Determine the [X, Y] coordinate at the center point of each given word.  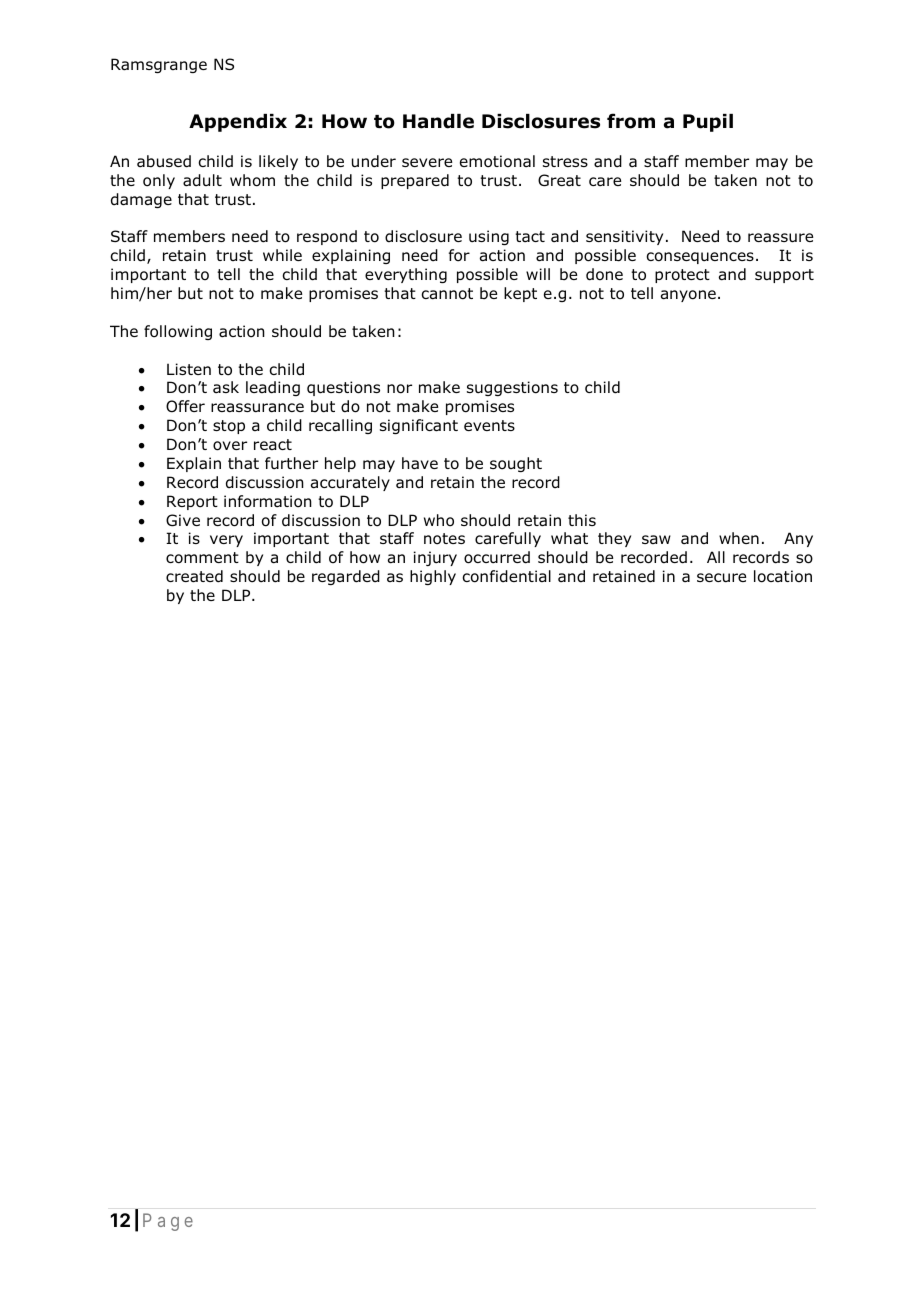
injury [435, 558]
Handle [438, 121]
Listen [189, 369]
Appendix [238, 123]
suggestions [512, 388]
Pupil [708, 123]
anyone [688, 296]
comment [202, 558]
